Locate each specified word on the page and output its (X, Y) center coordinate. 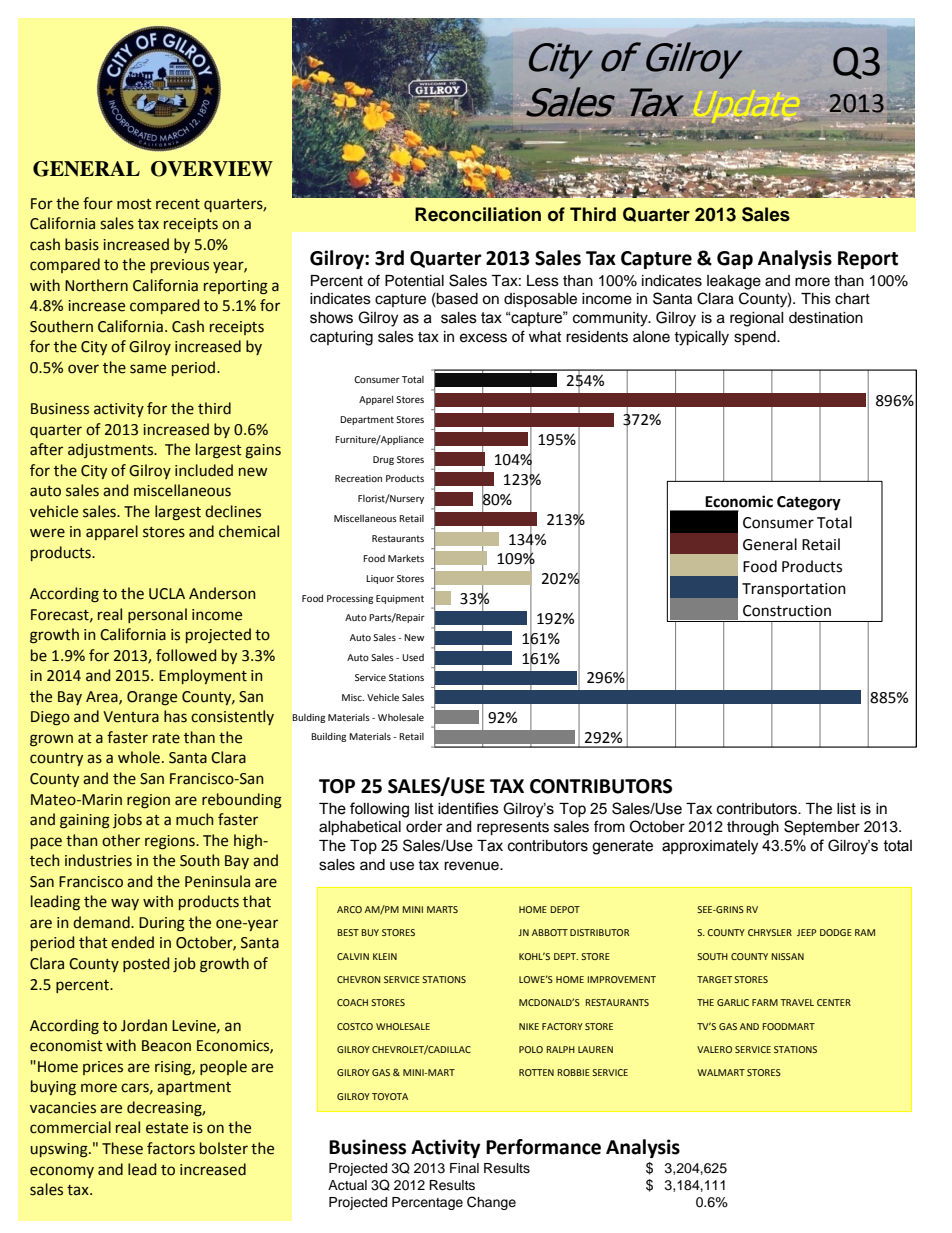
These (122, 1148)
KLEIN (385, 956)
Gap (735, 260)
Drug (383, 460)
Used (413, 657)
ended (132, 942)
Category (809, 503)
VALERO (714, 1049)
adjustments (112, 450)
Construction (787, 611)
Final (464, 1168)
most (134, 204)
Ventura (131, 717)
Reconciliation (478, 214)
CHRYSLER (770, 932)
